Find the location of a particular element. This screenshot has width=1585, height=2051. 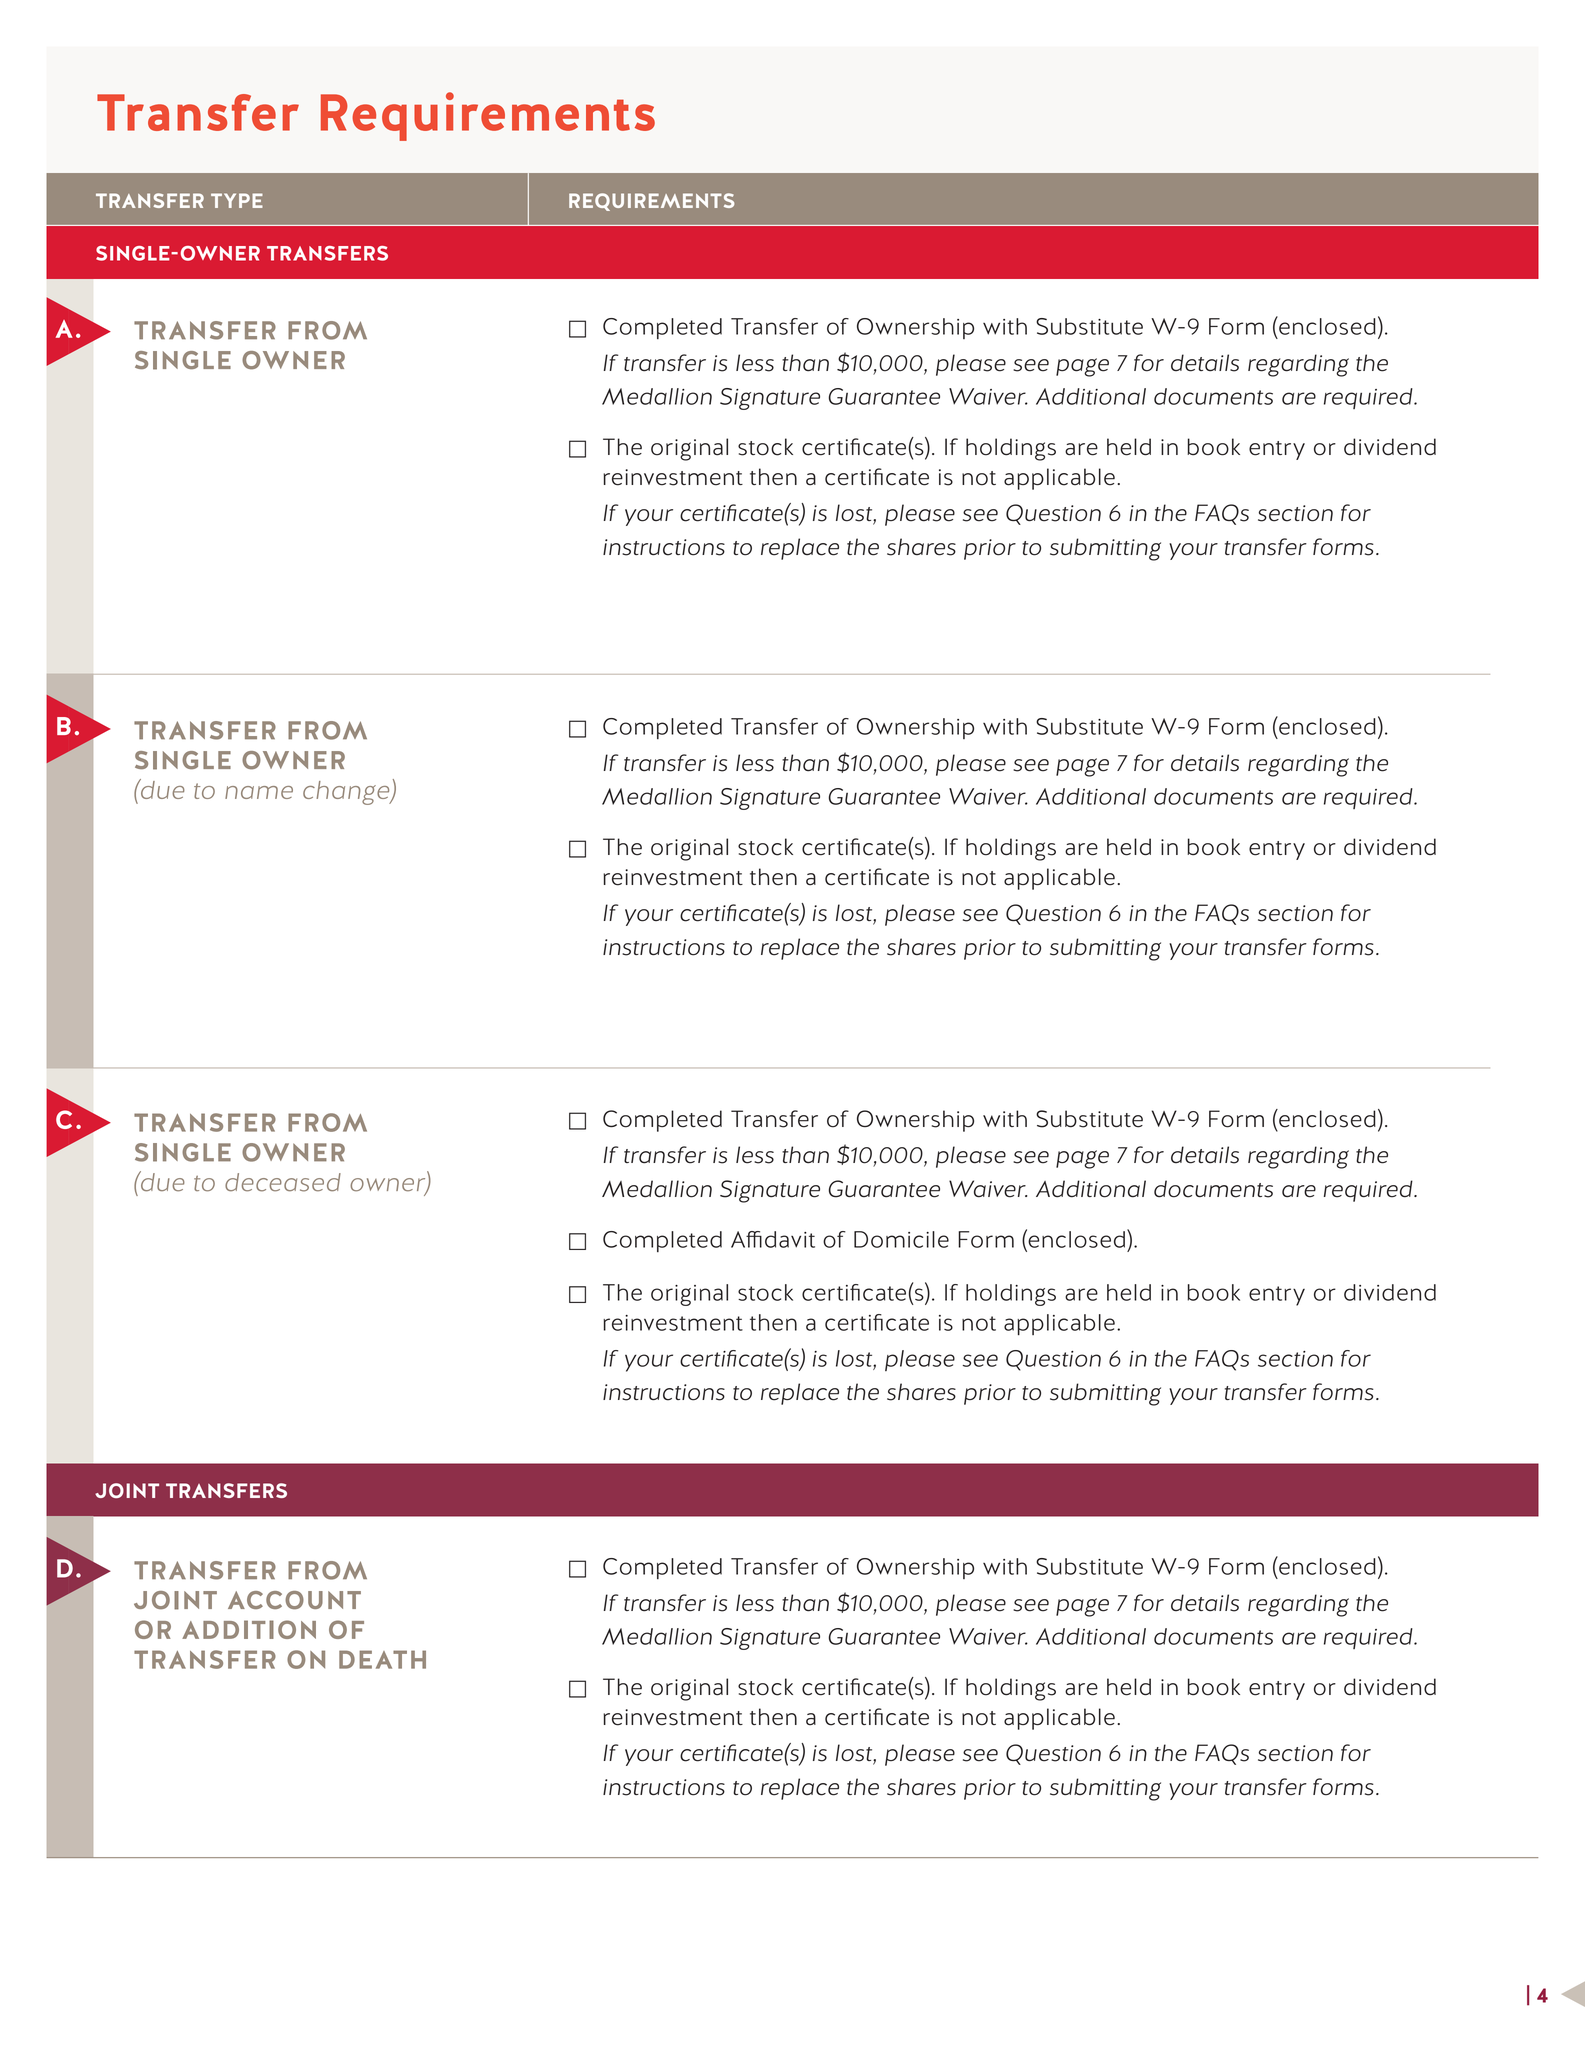

deceased is located at coordinates (283, 1182).
